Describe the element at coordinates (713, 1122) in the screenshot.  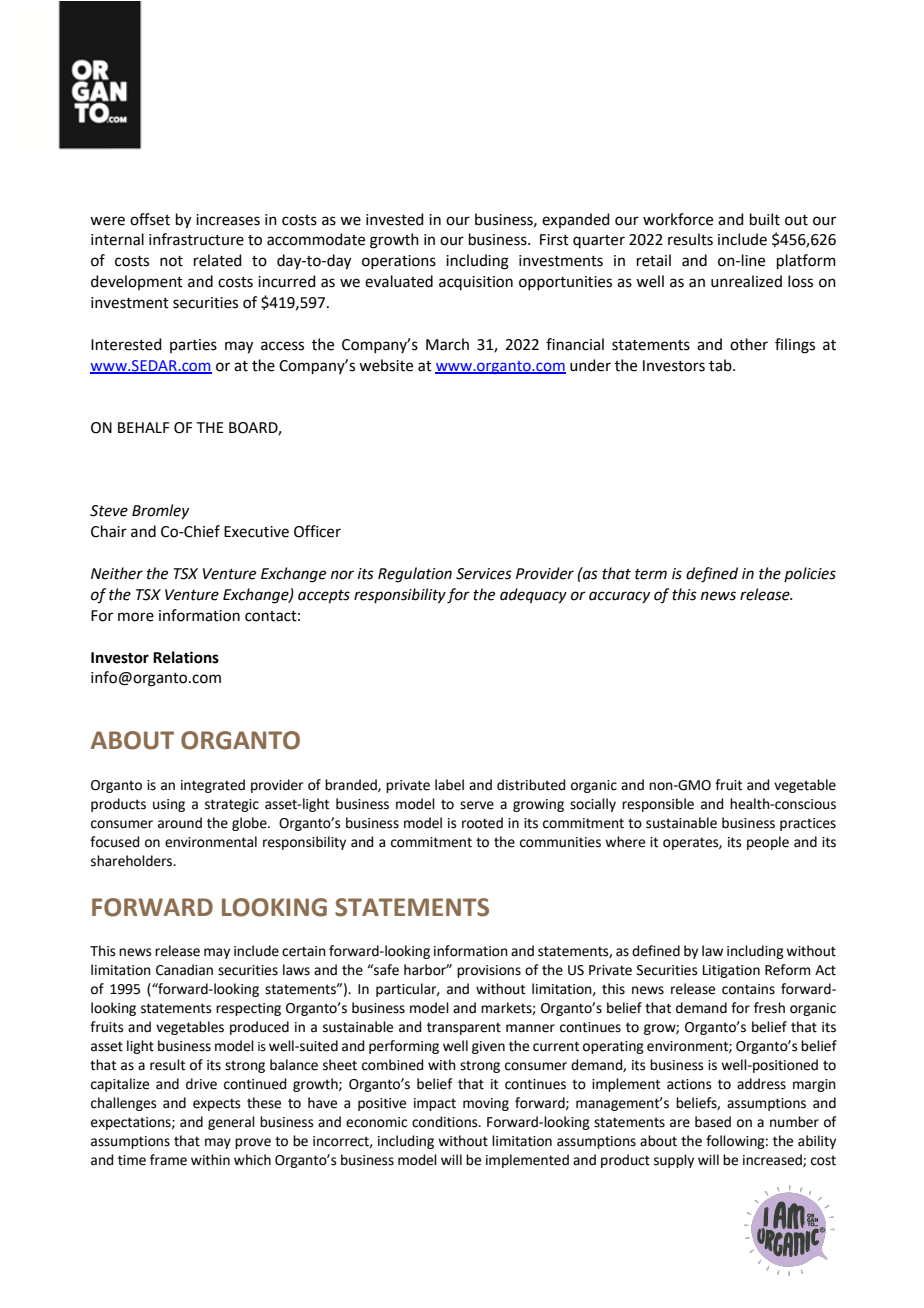
I see `based` at that location.
